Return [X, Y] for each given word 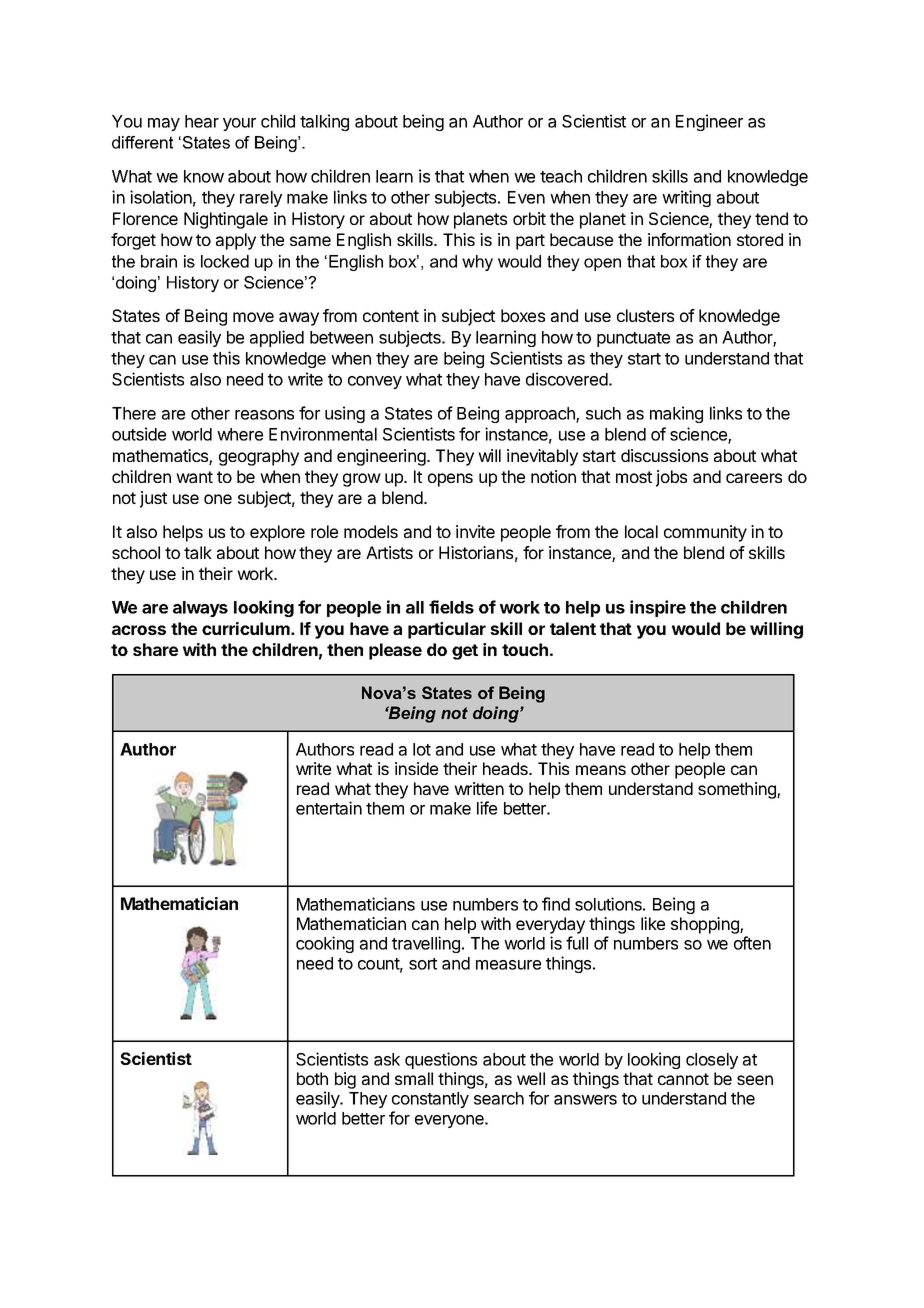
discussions [664, 455]
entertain [329, 808]
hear [202, 121]
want [194, 477]
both [312, 1078]
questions [441, 1060]
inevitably [542, 457]
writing [686, 198]
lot [422, 749]
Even [526, 197]
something [738, 790]
